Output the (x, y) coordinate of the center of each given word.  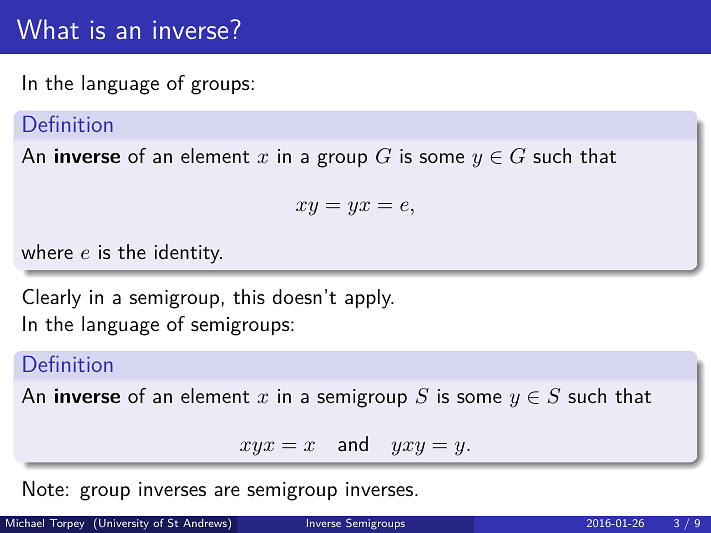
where (47, 251)
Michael (25, 523)
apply (369, 299)
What (48, 29)
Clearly (51, 299)
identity (188, 254)
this (249, 296)
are (227, 491)
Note (43, 488)
